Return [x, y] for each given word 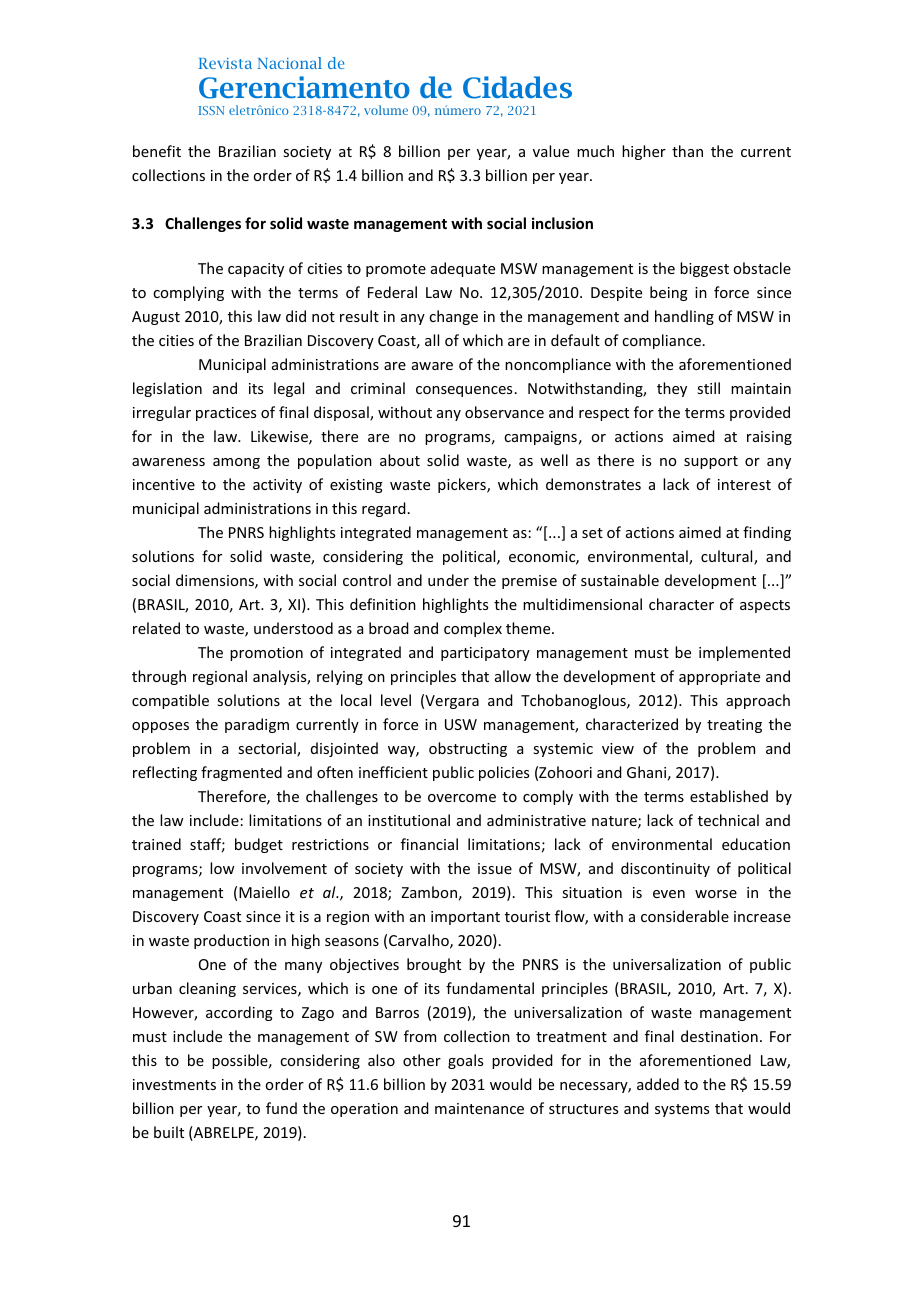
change [453, 317]
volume [386, 110]
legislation [167, 389]
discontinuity [665, 869]
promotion [266, 654]
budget [259, 845]
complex [473, 629]
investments [174, 1084]
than [687, 151]
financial [429, 844]
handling [684, 317]
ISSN [212, 110]
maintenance [479, 1108]
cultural [728, 557]
